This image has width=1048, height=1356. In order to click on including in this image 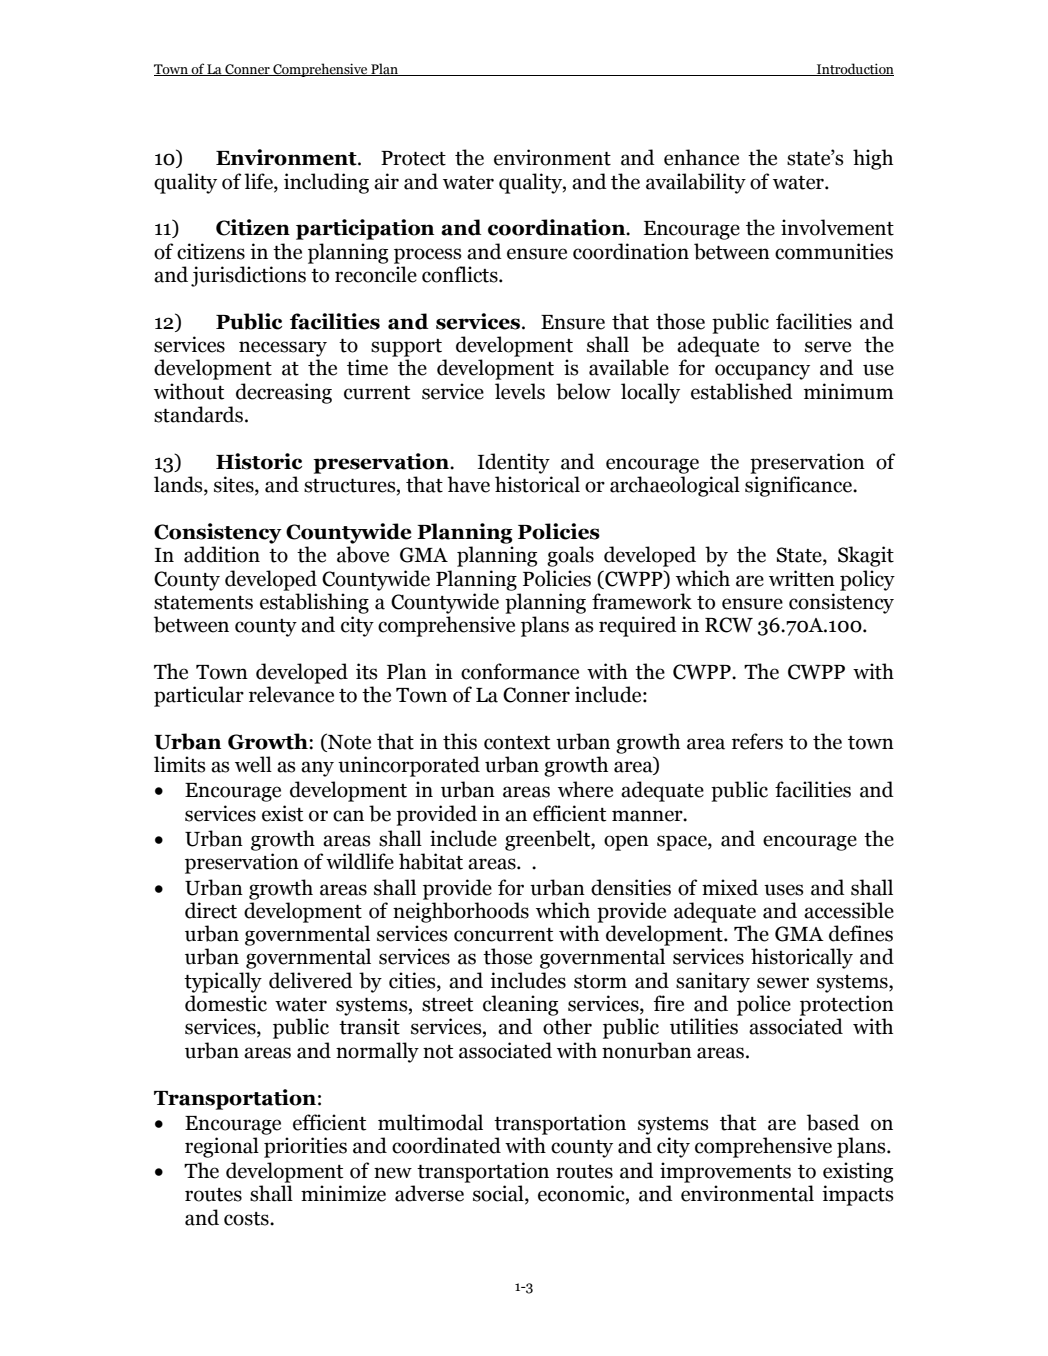, I will do `click(326, 183)`.
